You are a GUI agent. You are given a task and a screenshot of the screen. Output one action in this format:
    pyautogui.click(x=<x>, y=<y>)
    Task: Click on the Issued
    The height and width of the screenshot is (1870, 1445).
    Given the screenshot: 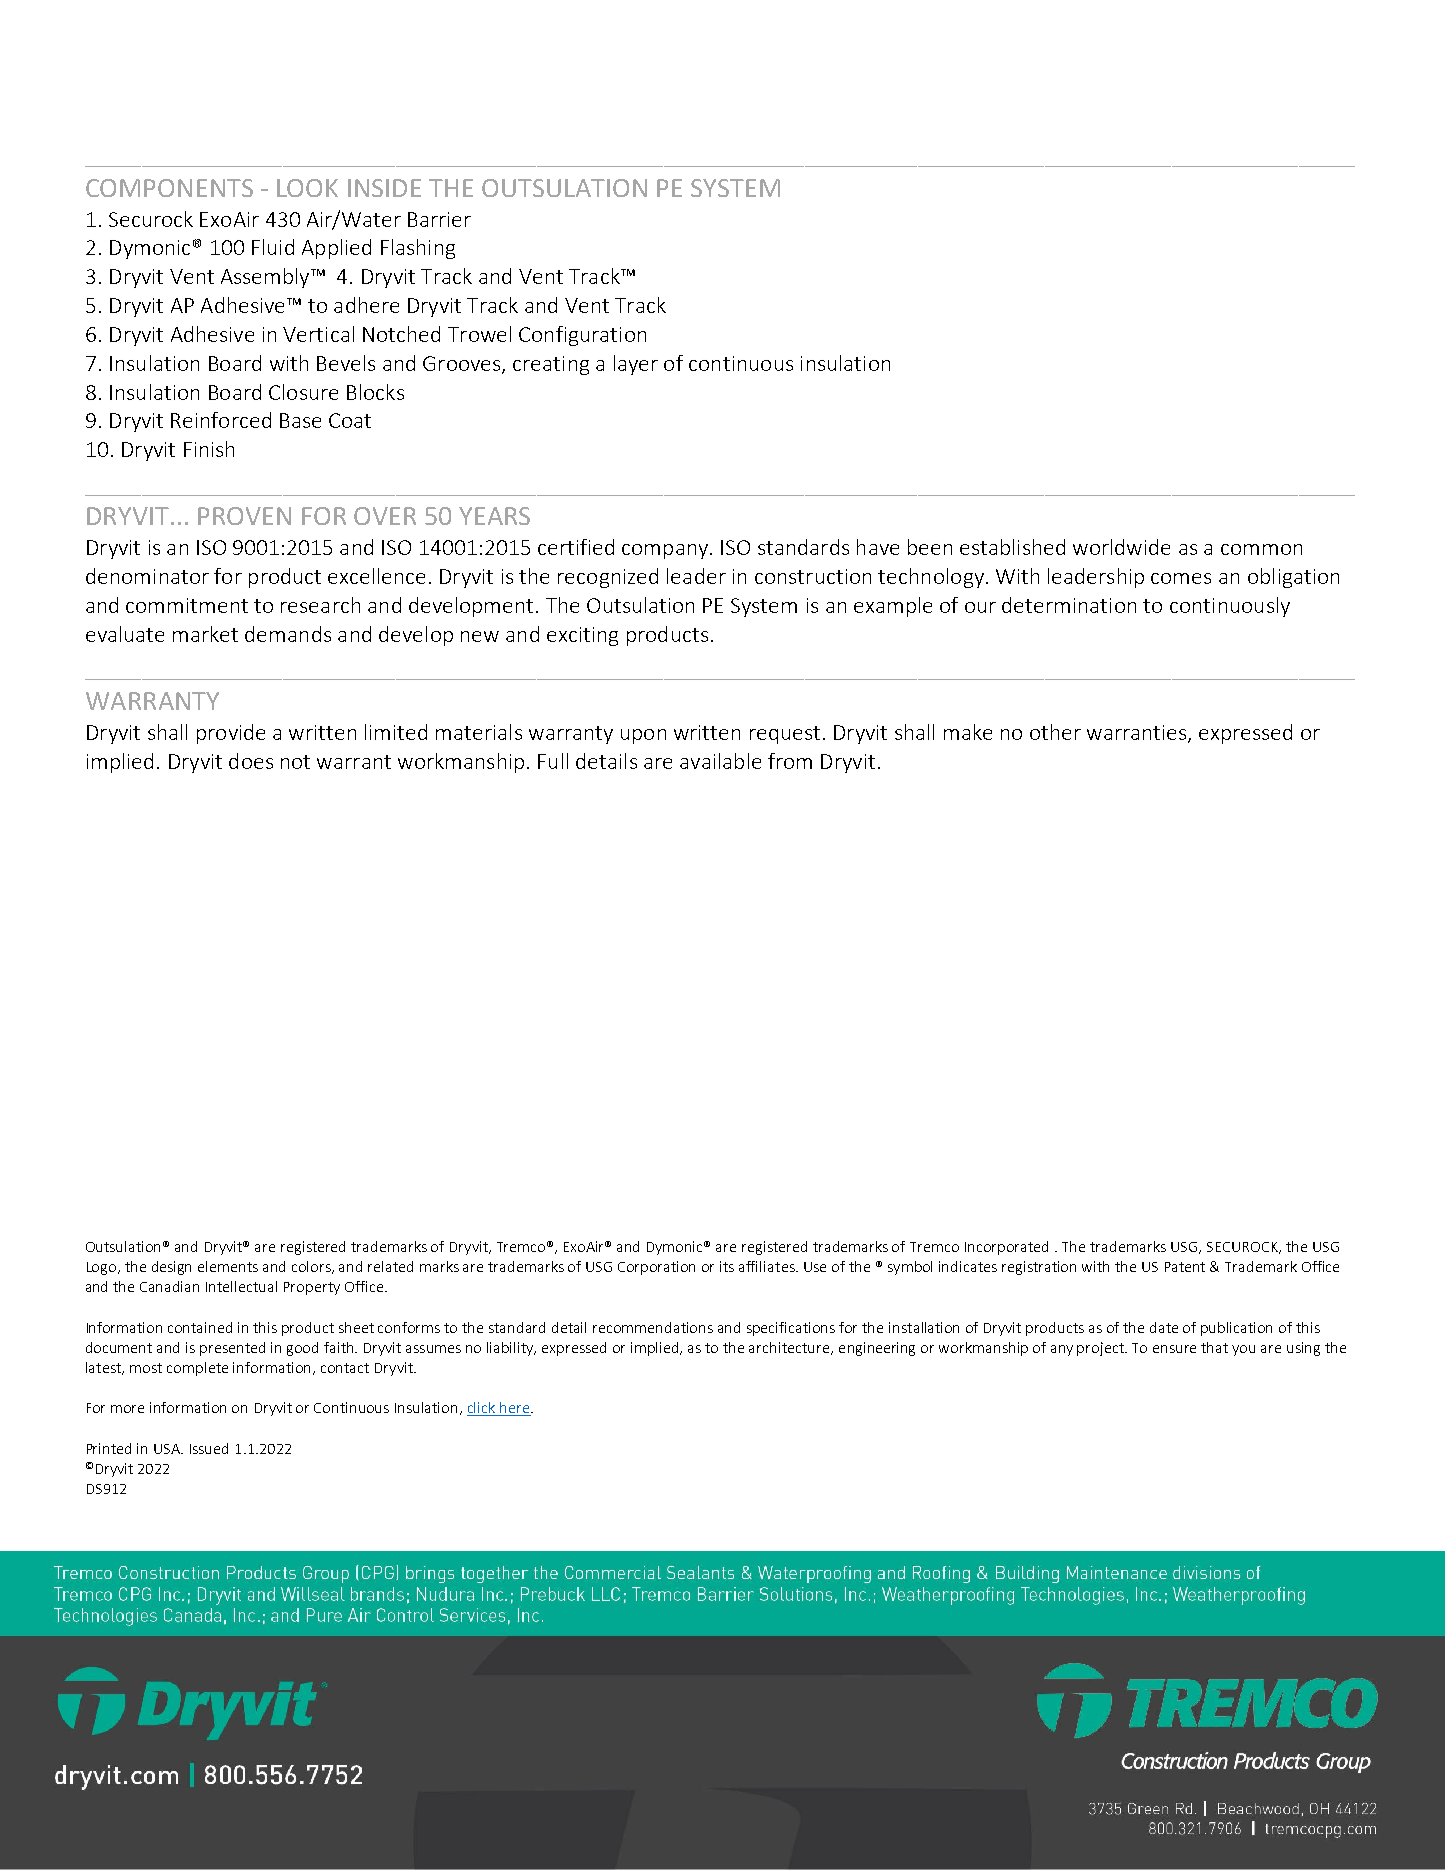 What is the action you would take?
    pyautogui.click(x=209, y=1448)
